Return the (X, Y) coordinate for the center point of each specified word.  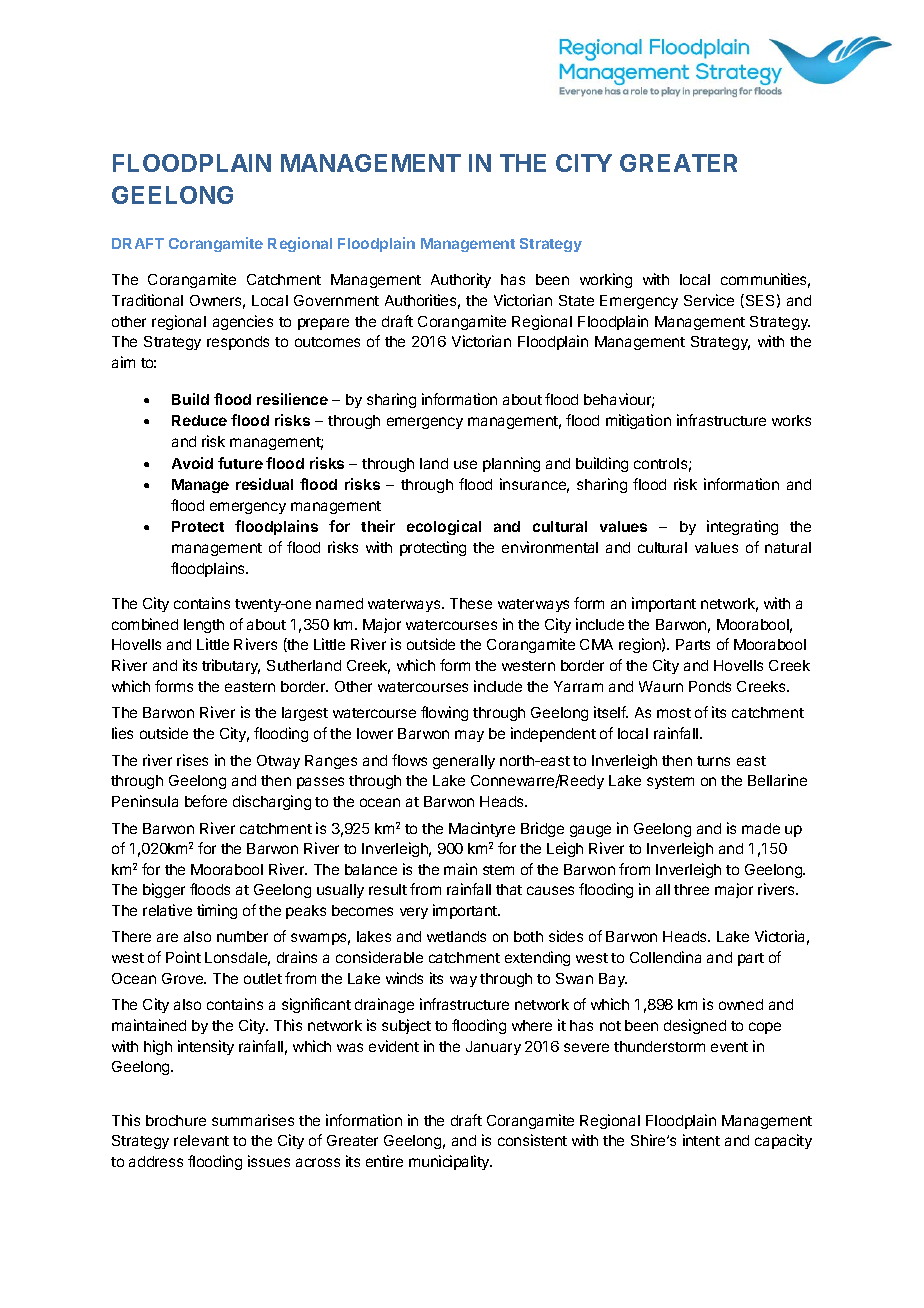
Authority (461, 280)
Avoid (192, 463)
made (761, 828)
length (204, 626)
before (206, 801)
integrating (742, 527)
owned (741, 1004)
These (471, 603)
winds (404, 978)
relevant (201, 1140)
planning (511, 464)
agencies (243, 322)
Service (709, 300)
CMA (596, 644)
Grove (184, 978)
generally (464, 762)
